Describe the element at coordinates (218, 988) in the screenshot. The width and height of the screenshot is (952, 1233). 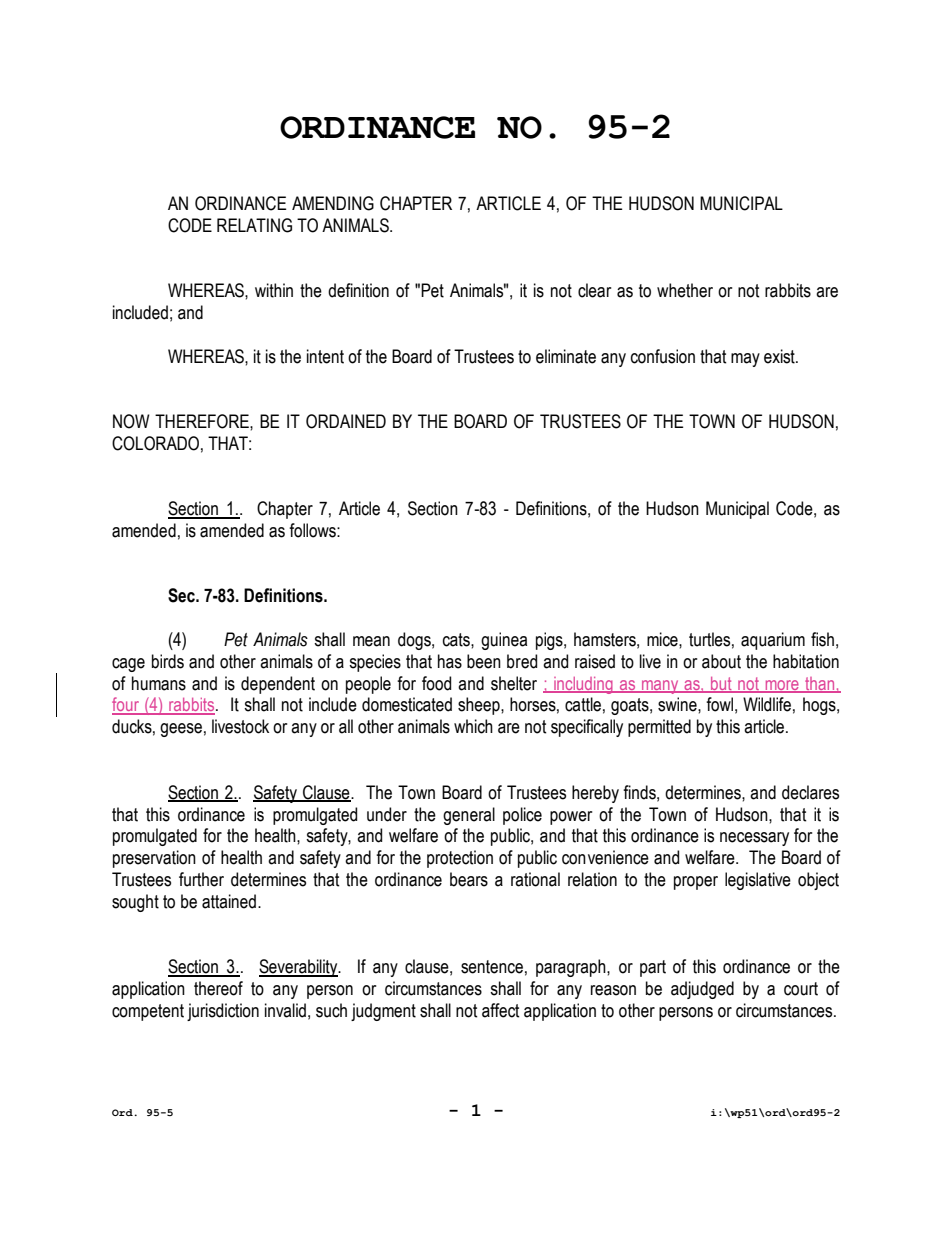
I see `thereof` at that location.
